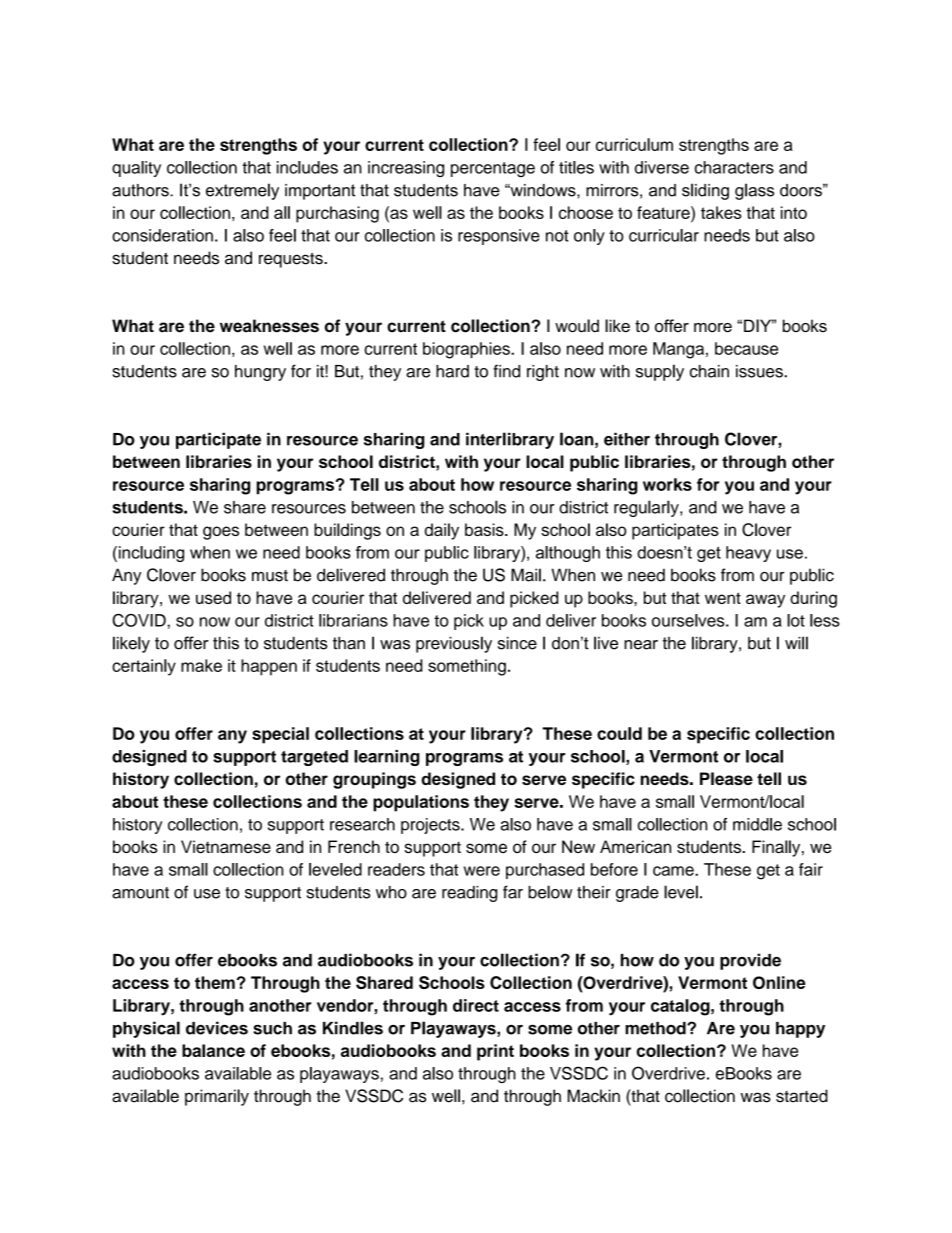  I want to click on characters, so click(734, 167).
